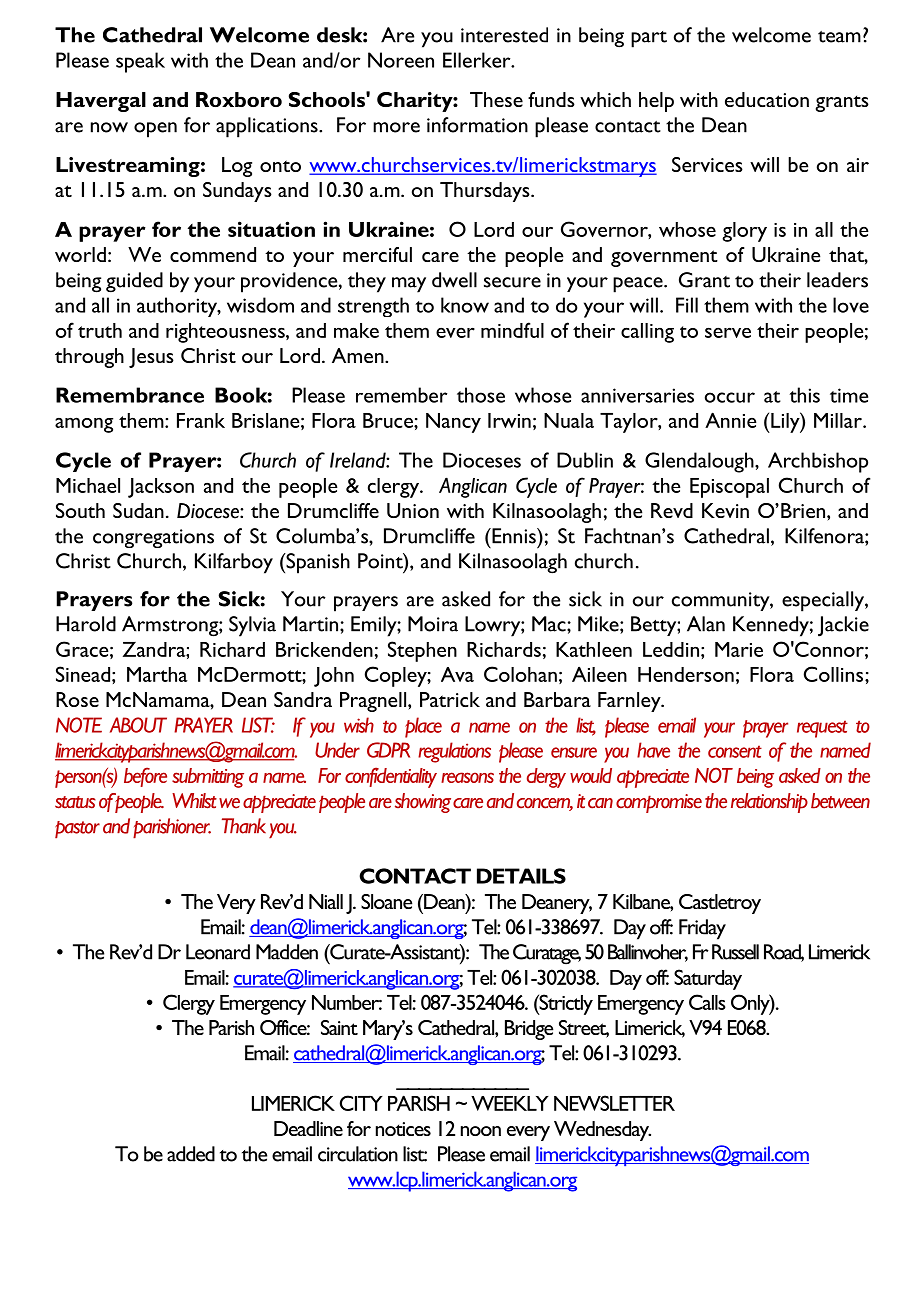 This page has height=1308, width=924. Describe the element at coordinates (191, 1154) in the page. I see `added` at that location.
